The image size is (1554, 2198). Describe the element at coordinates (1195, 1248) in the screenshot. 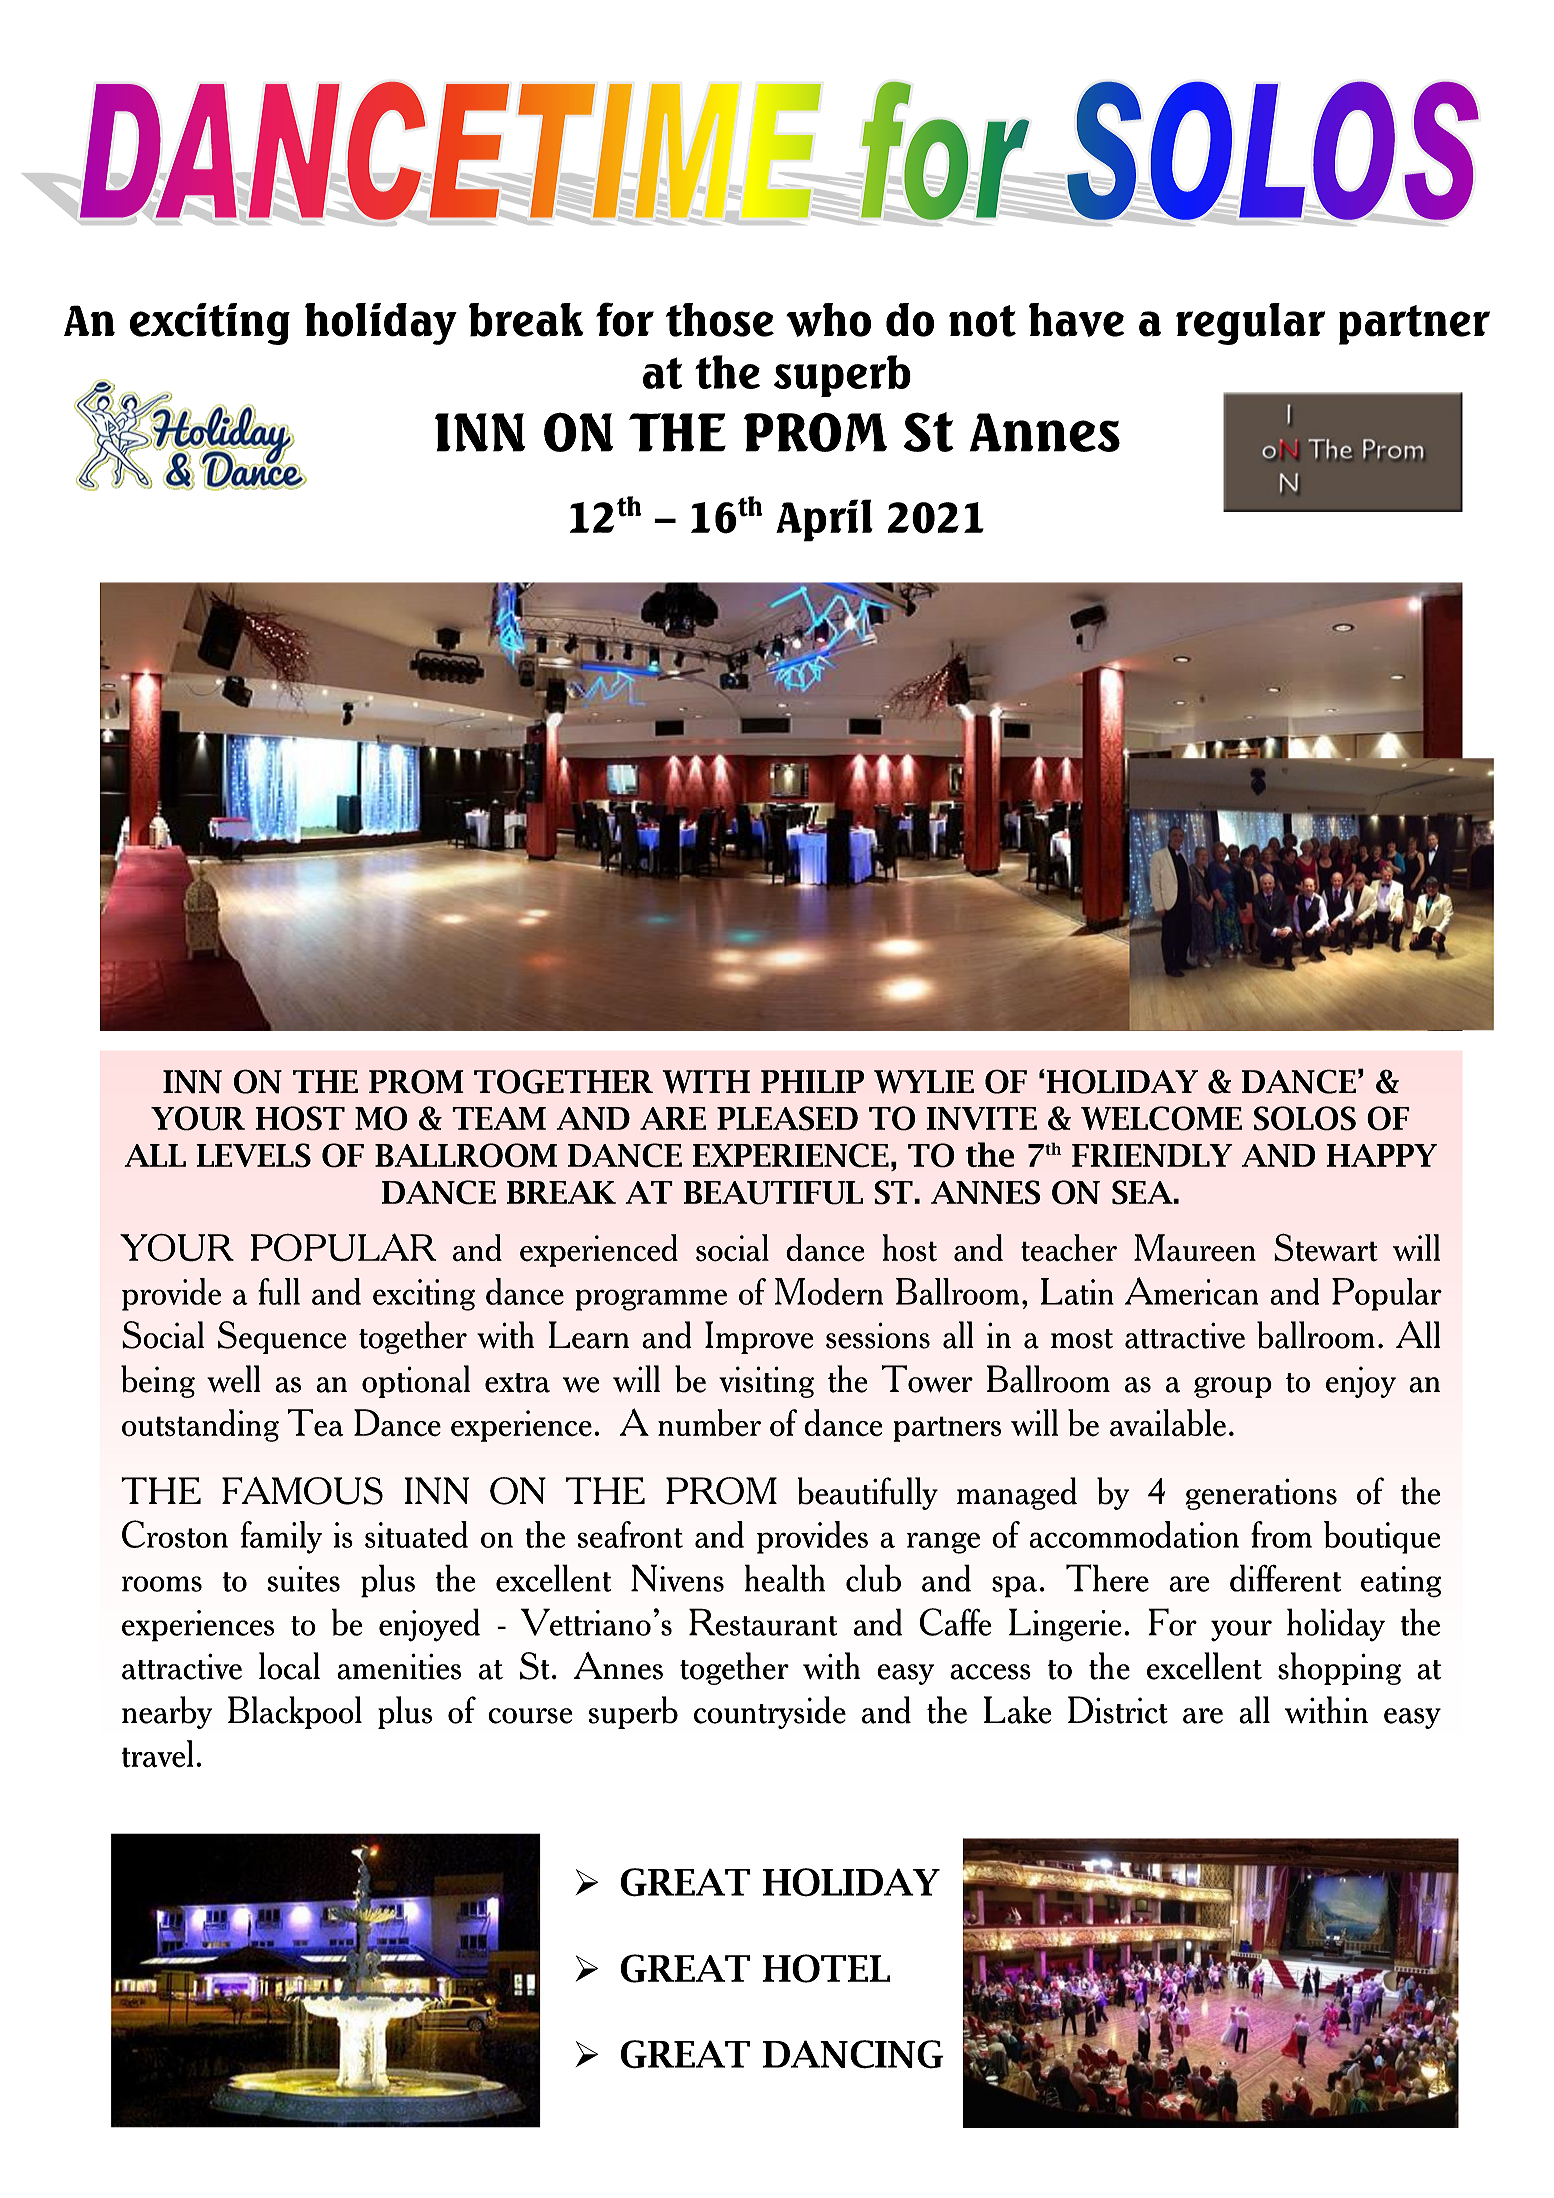

I see `Maureen` at that location.
